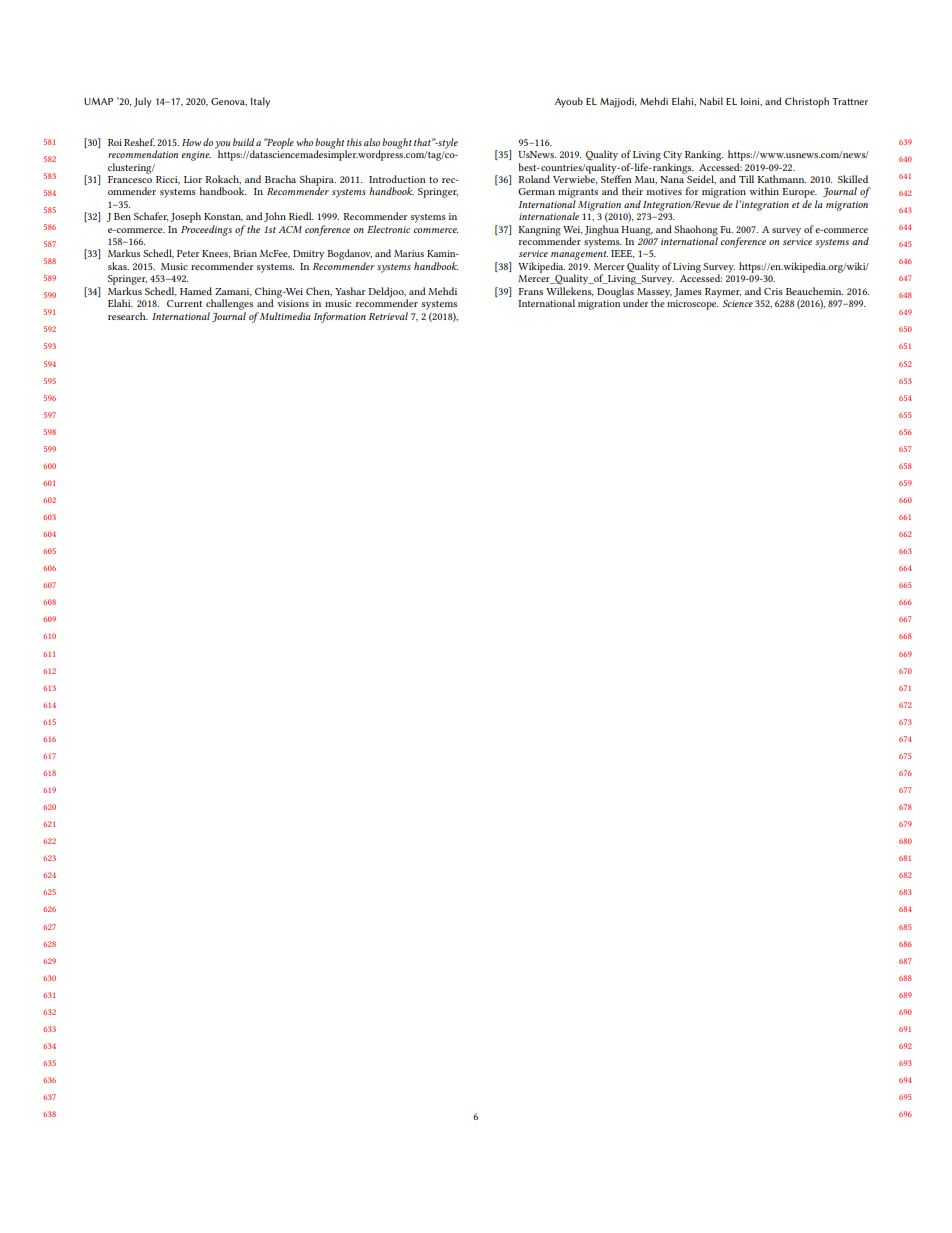 The image size is (952, 1233). I want to click on Ayoub, so click(569, 102).
